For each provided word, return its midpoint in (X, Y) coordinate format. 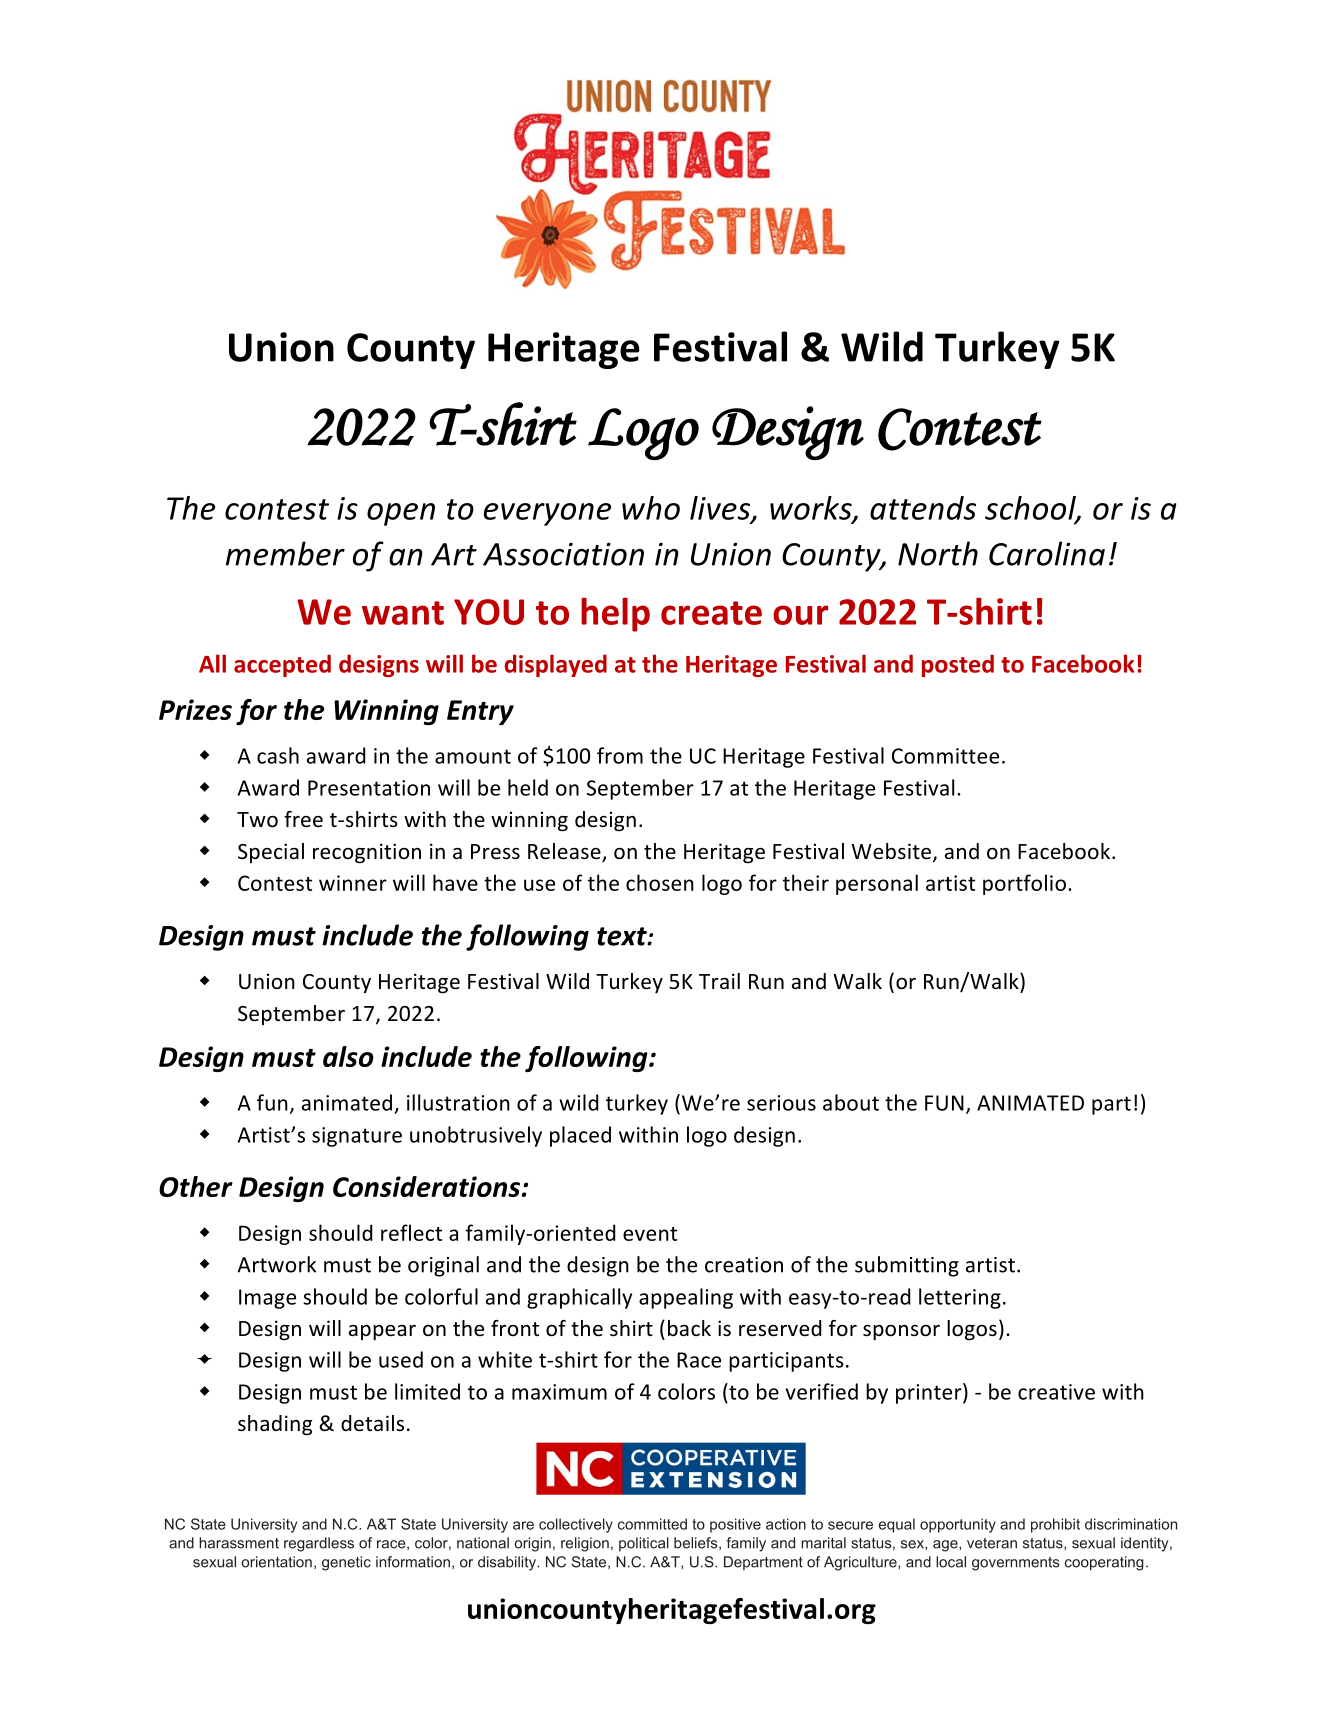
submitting (907, 1266)
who (651, 508)
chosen (660, 882)
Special (271, 853)
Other (196, 1186)
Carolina (1047, 553)
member (285, 553)
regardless (319, 1544)
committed (652, 1524)
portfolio (1024, 884)
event (650, 1234)
